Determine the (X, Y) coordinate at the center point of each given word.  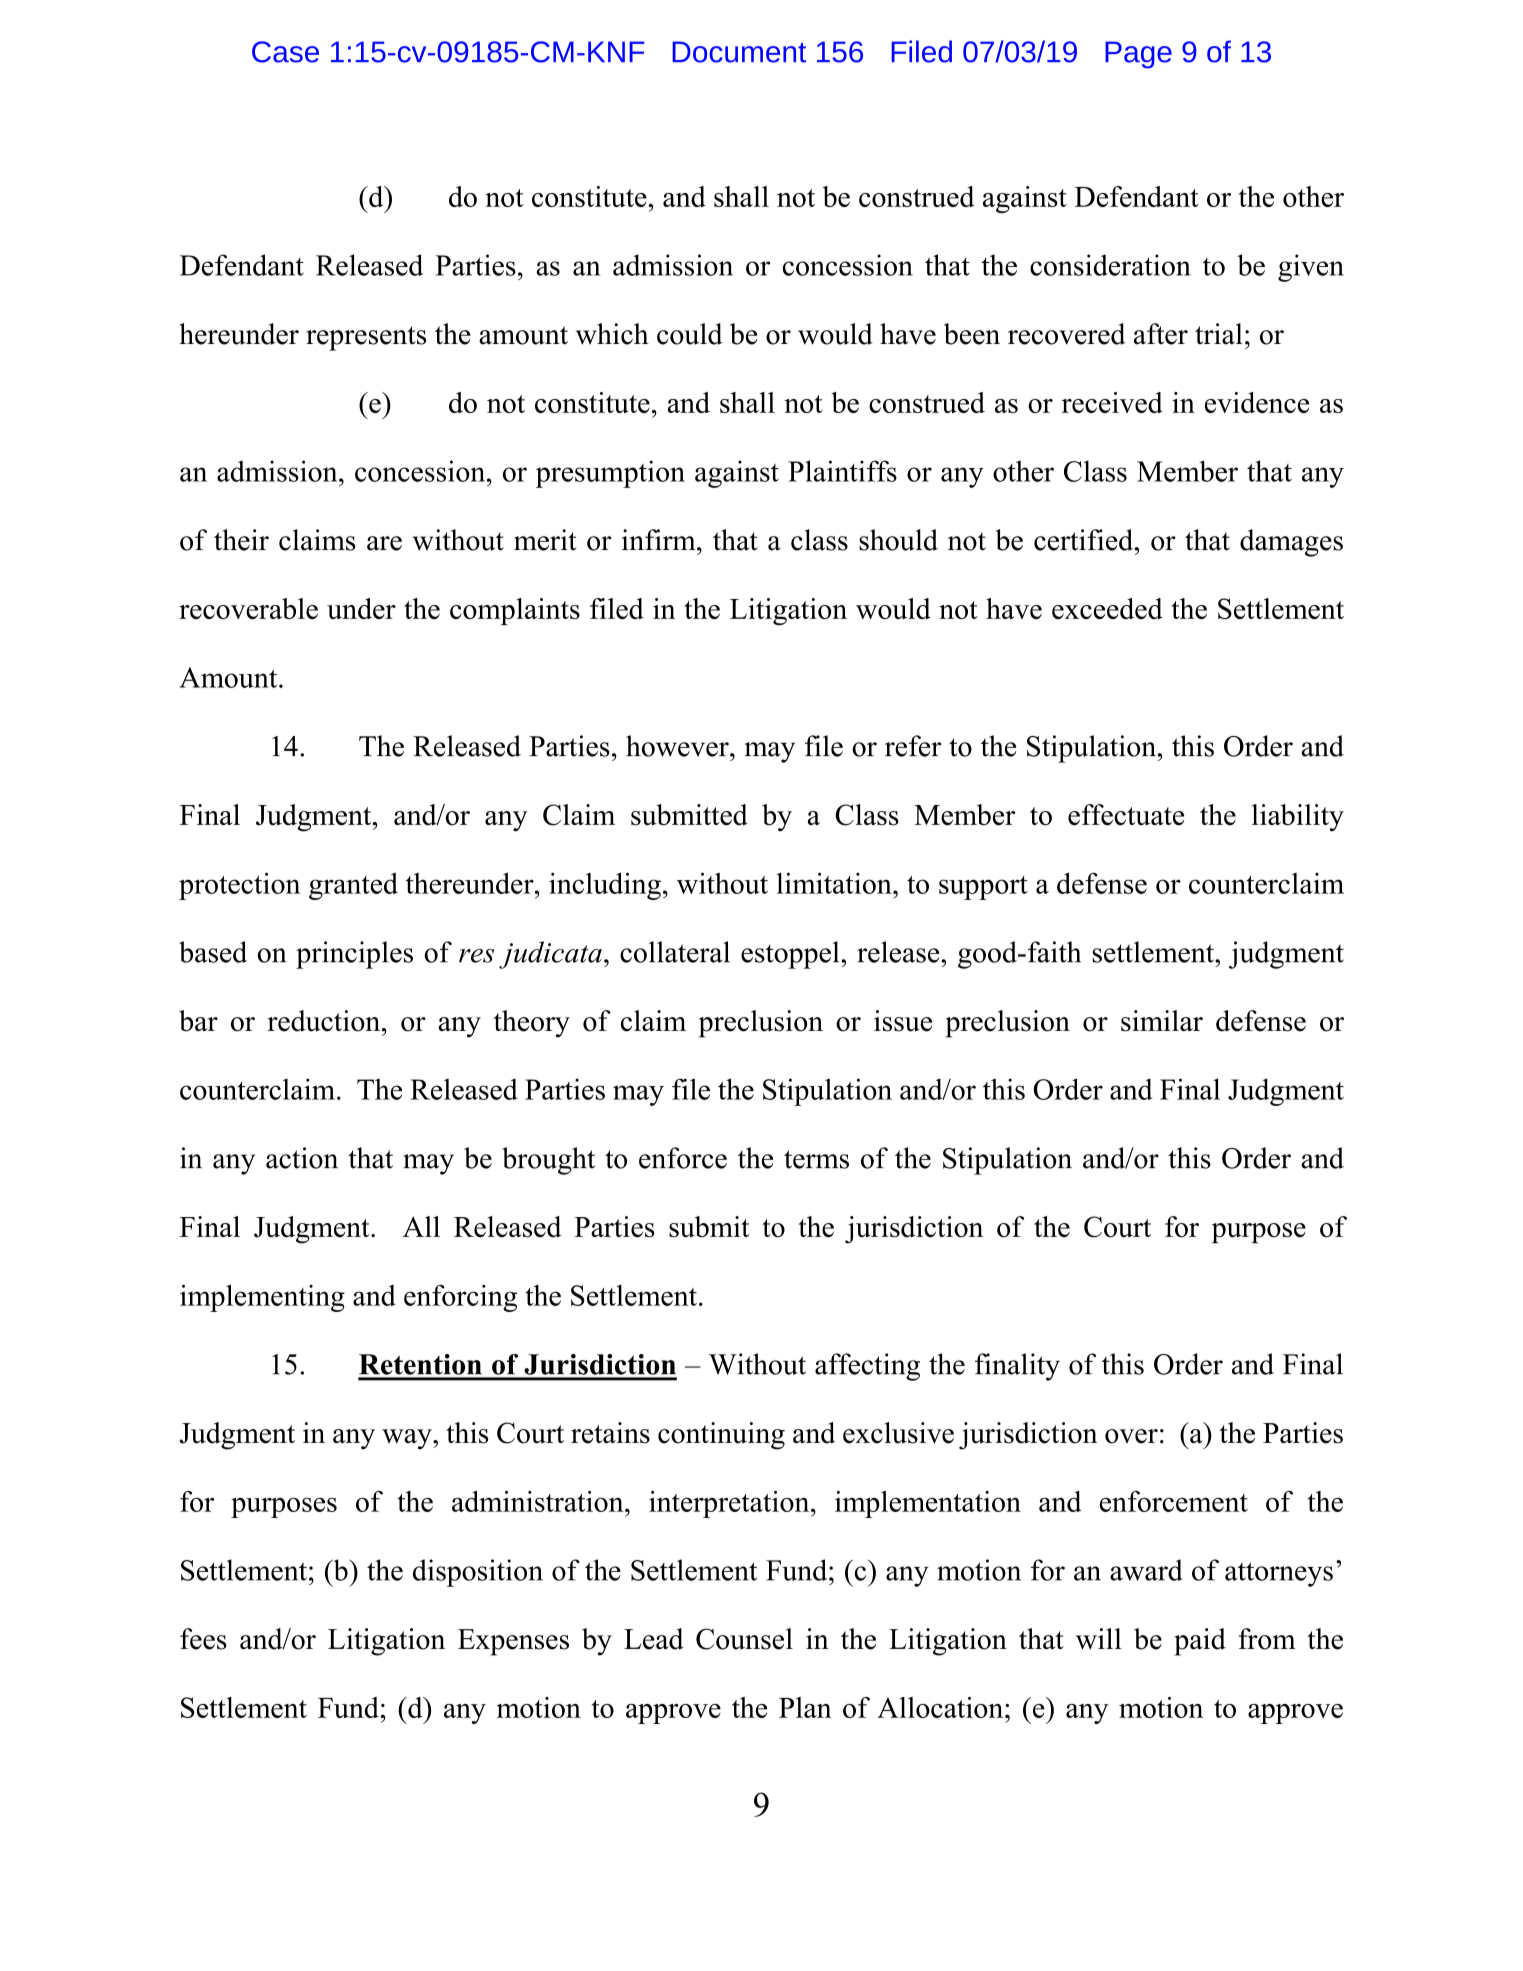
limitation (835, 883)
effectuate (1126, 815)
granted (353, 886)
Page (1138, 55)
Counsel (744, 1639)
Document (739, 52)
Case (285, 52)
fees (203, 1639)
